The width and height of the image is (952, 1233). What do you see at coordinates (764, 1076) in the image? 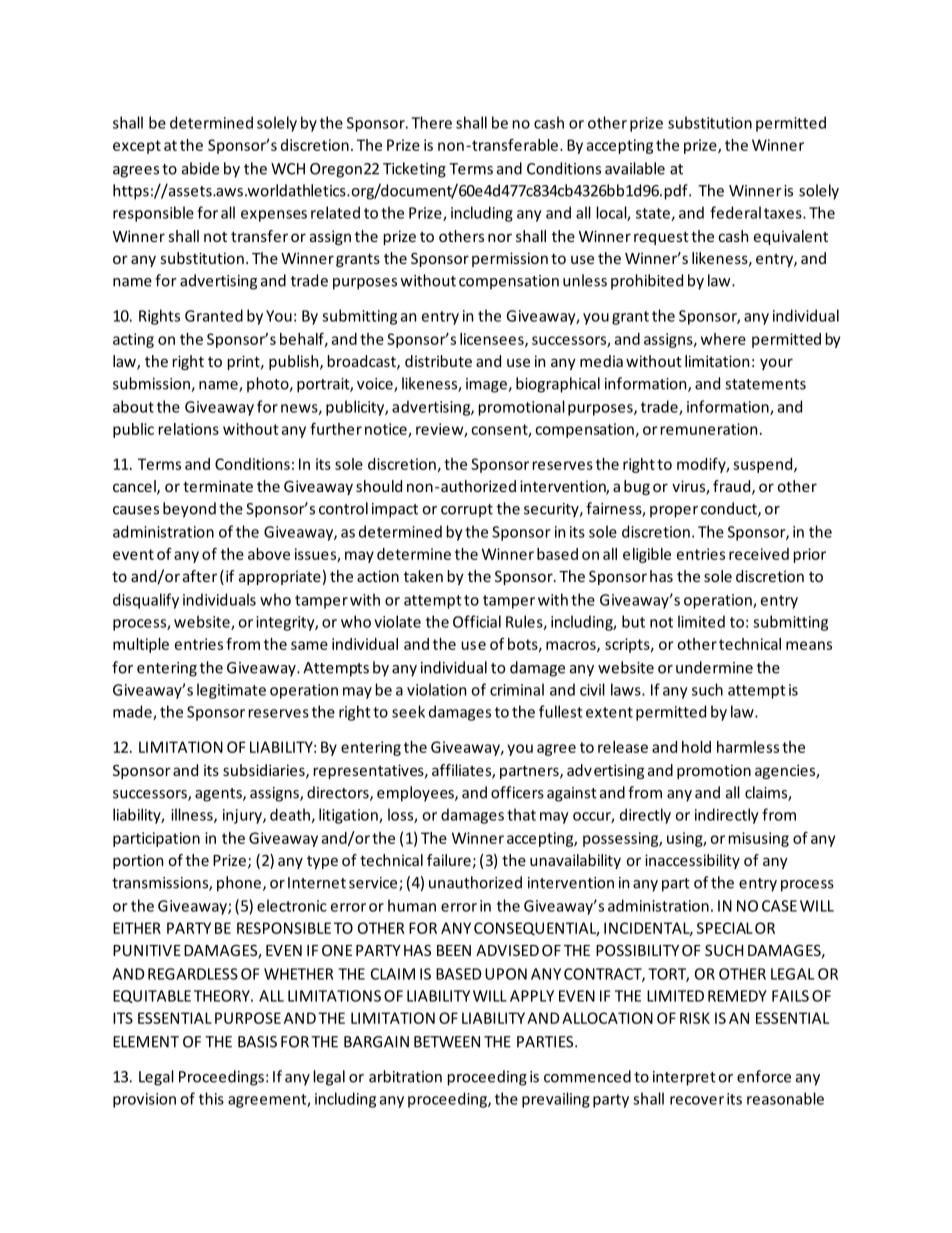
I see `enforce` at bounding box center [764, 1076].
